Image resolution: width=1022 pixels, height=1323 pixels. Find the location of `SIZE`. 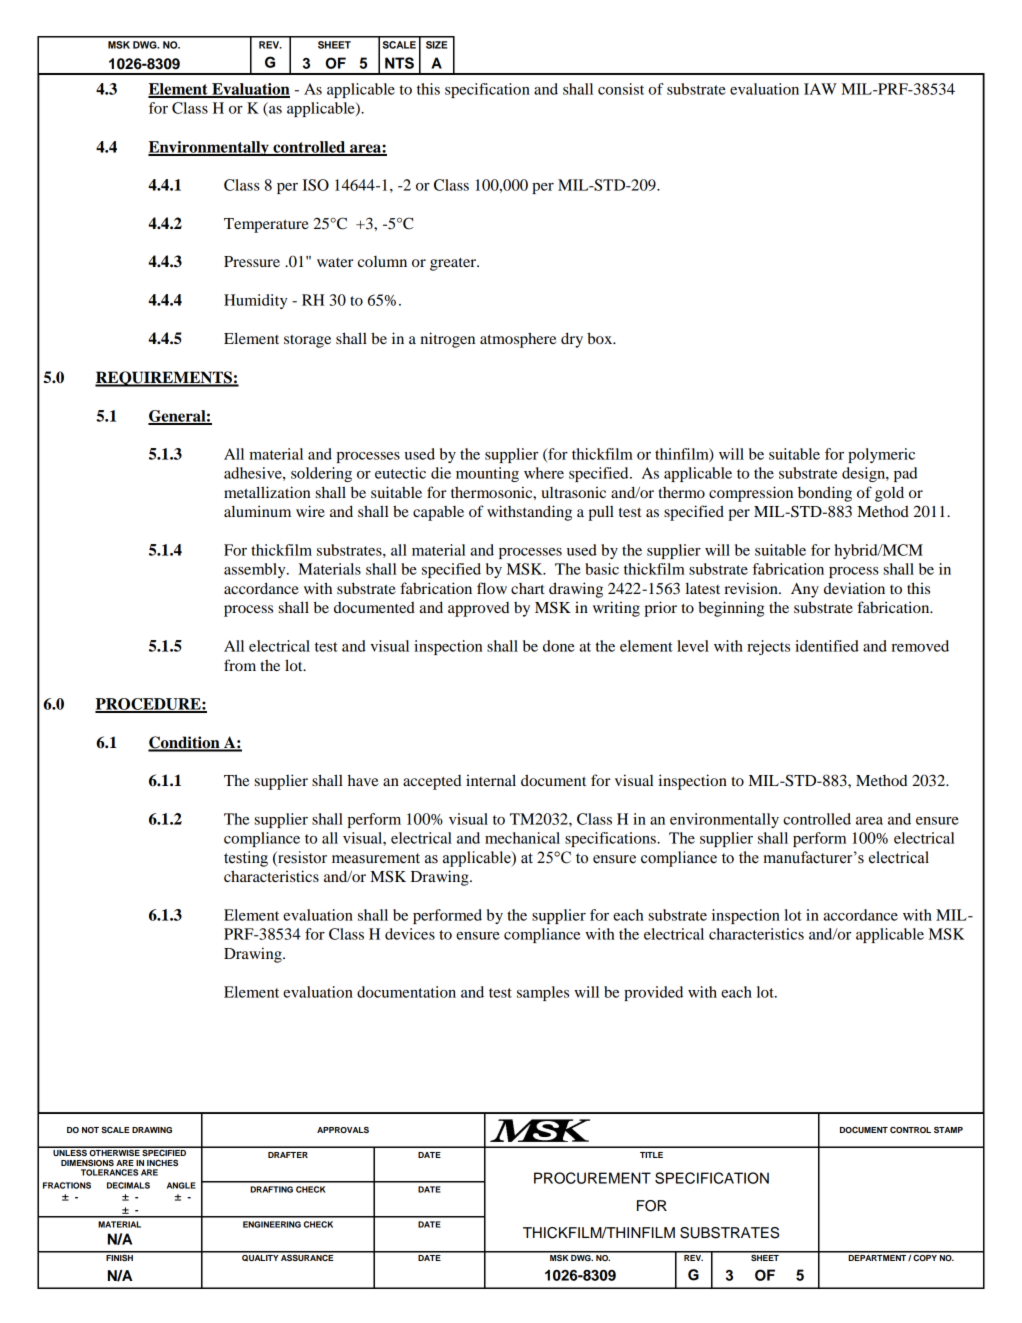

SIZE is located at coordinates (436, 45).
